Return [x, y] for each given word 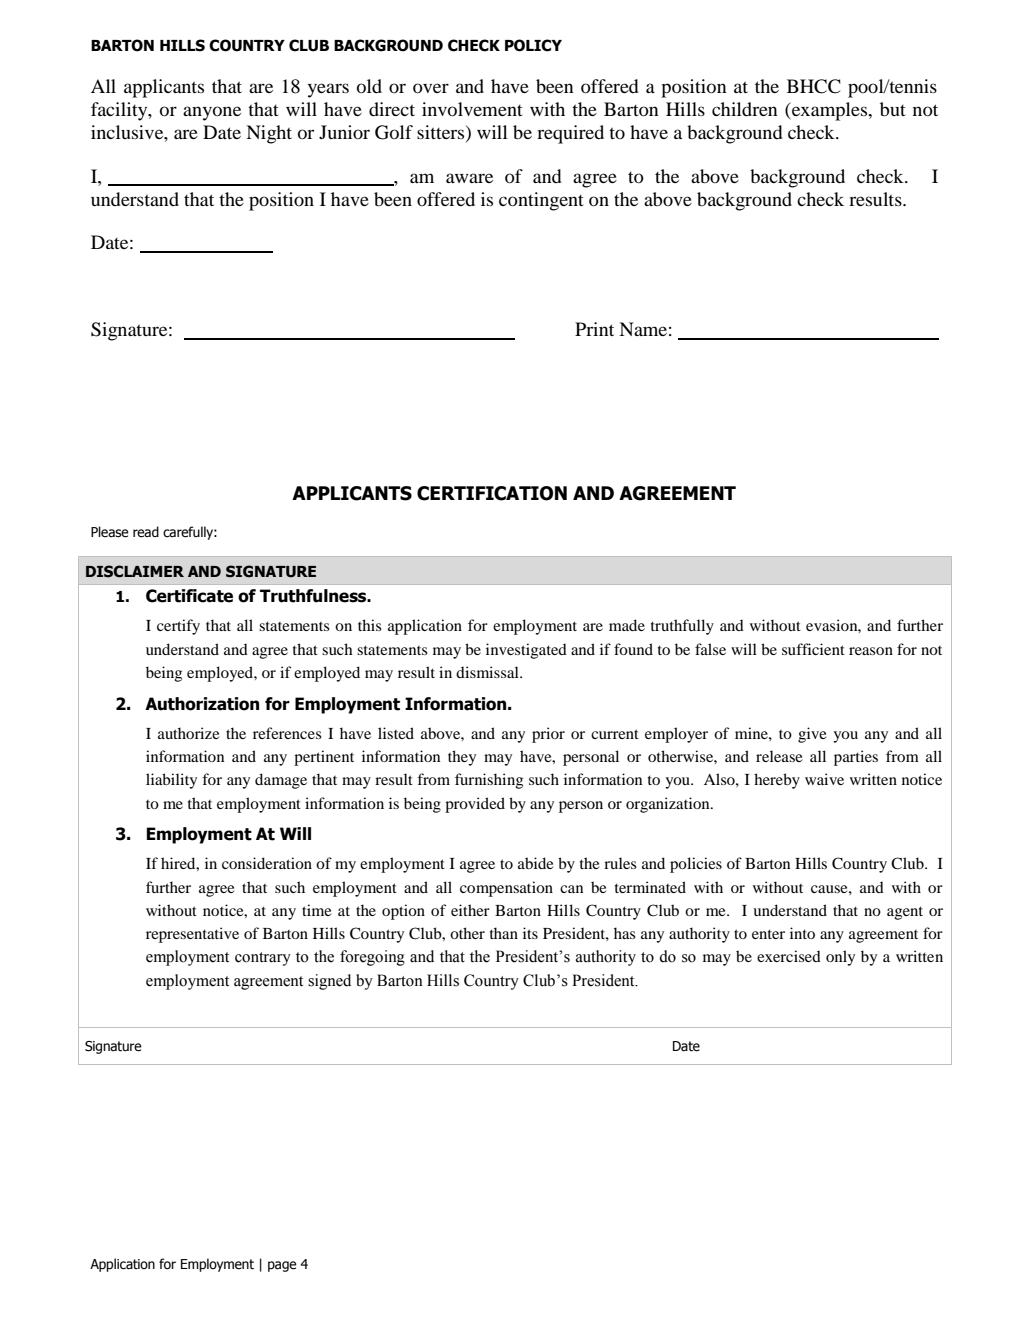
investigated [526, 651]
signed [329, 982]
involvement [472, 109]
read [146, 532]
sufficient [813, 649]
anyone [212, 113]
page [282, 1266]
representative [192, 935]
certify [178, 627]
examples [830, 111]
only [840, 958]
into [802, 933]
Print [594, 329]
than [504, 933]
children [745, 109]
